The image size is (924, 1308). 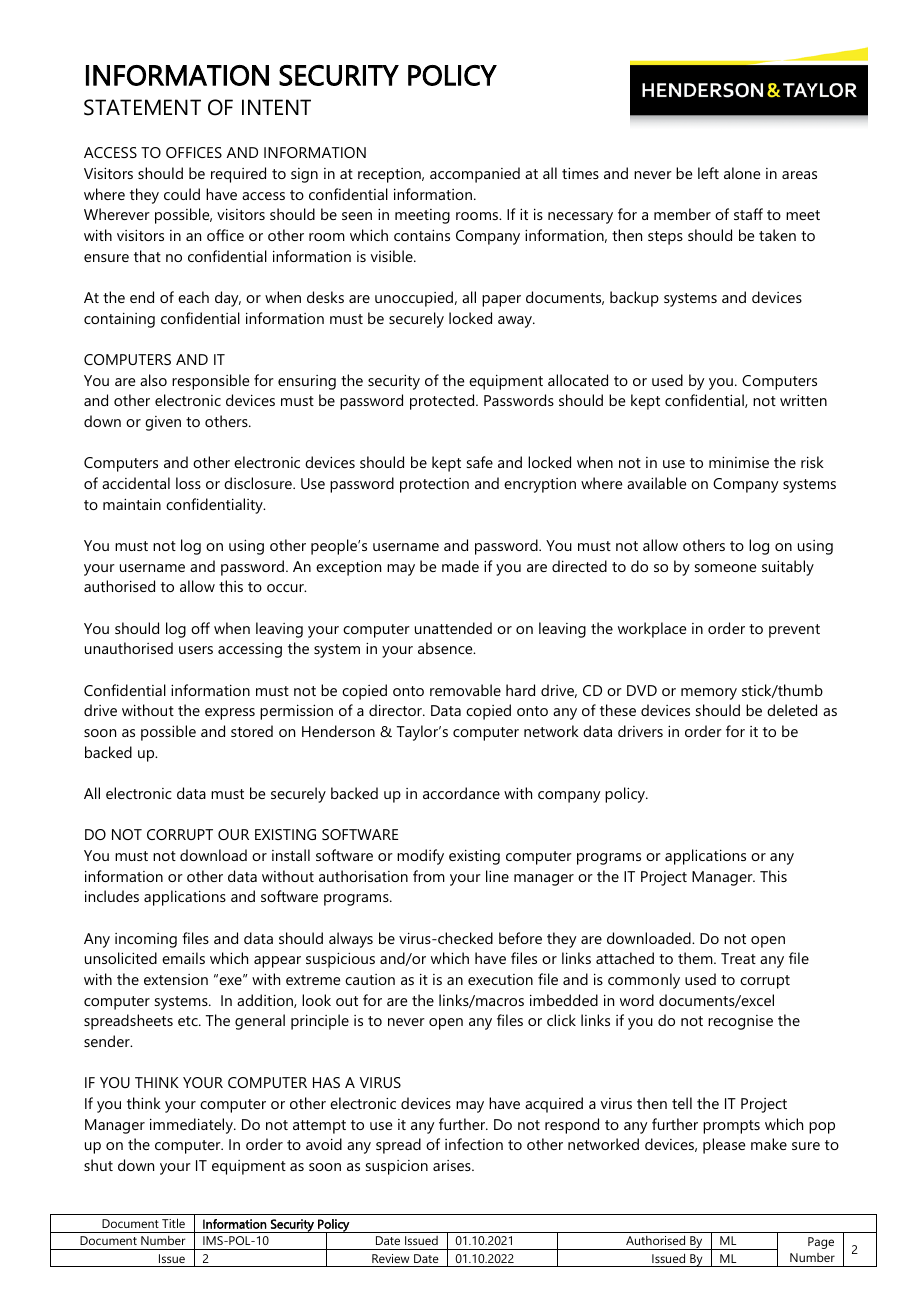 What do you see at coordinates (803, 400) in the page?
I see `written` at bounding box center [803, 400].
